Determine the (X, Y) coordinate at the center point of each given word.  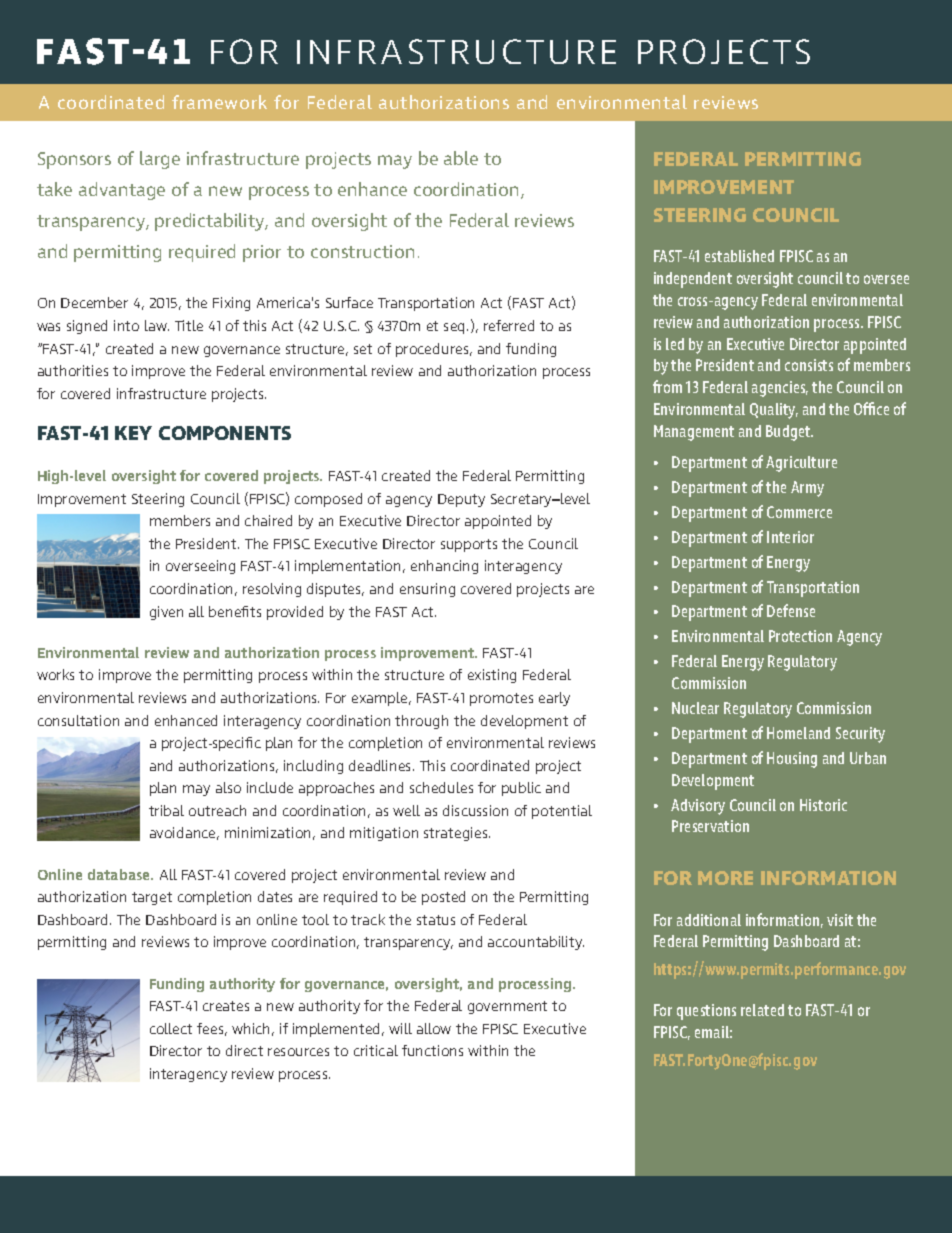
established (739, 256)
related (762, 1010)
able (461, 158)
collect (171, 1028)
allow (434, 1028)
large (160, 160)
